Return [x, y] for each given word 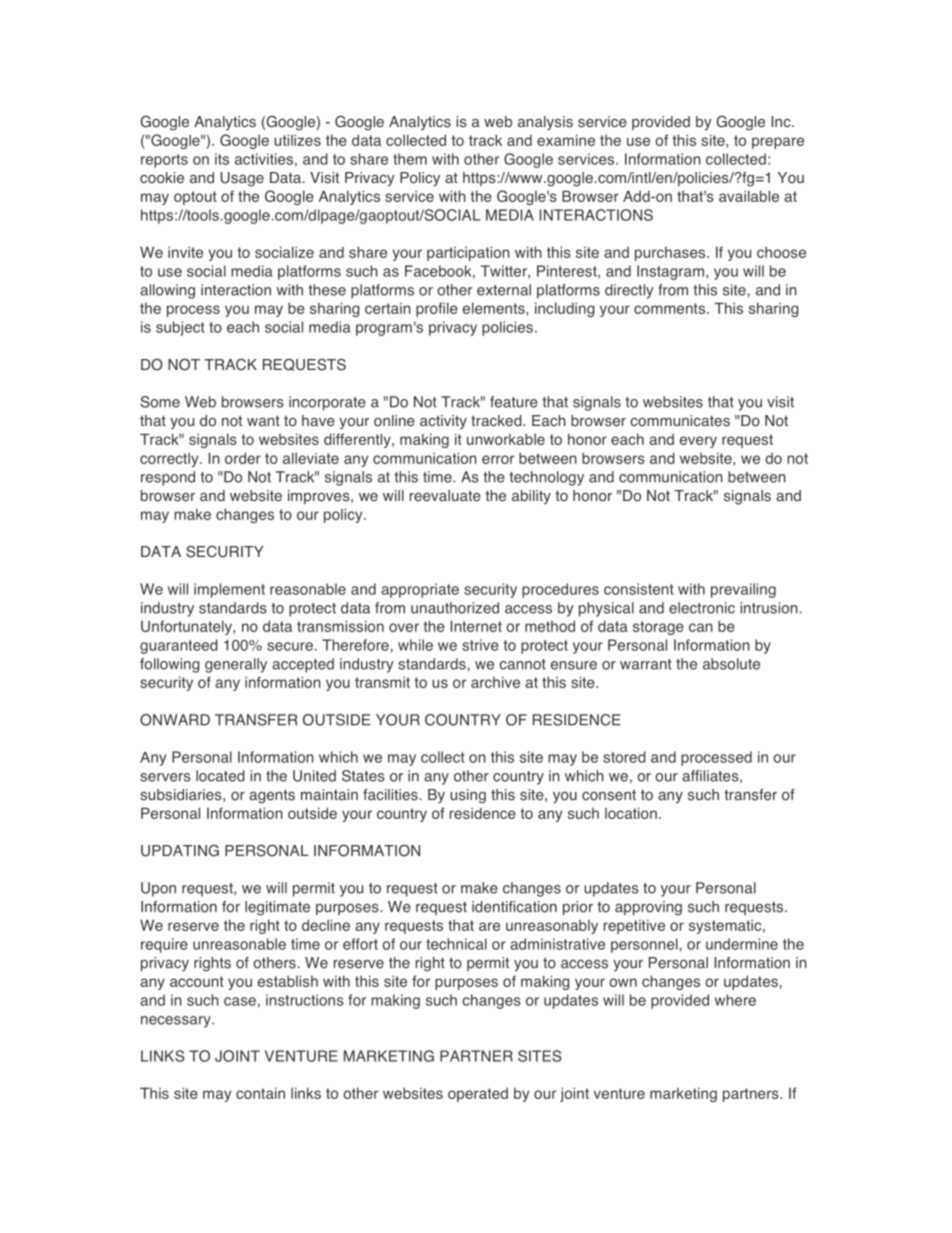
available [749, 196]
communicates [680, 421]
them [410, 159]
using [468, 796]
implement [229, 590]
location [631, 813]
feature [514, 402]
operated [478, 1095]
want [263, 420]
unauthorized [455, 608]
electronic [702, 608]
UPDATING [180, 851]
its [222, 159]
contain [260, 1093]
